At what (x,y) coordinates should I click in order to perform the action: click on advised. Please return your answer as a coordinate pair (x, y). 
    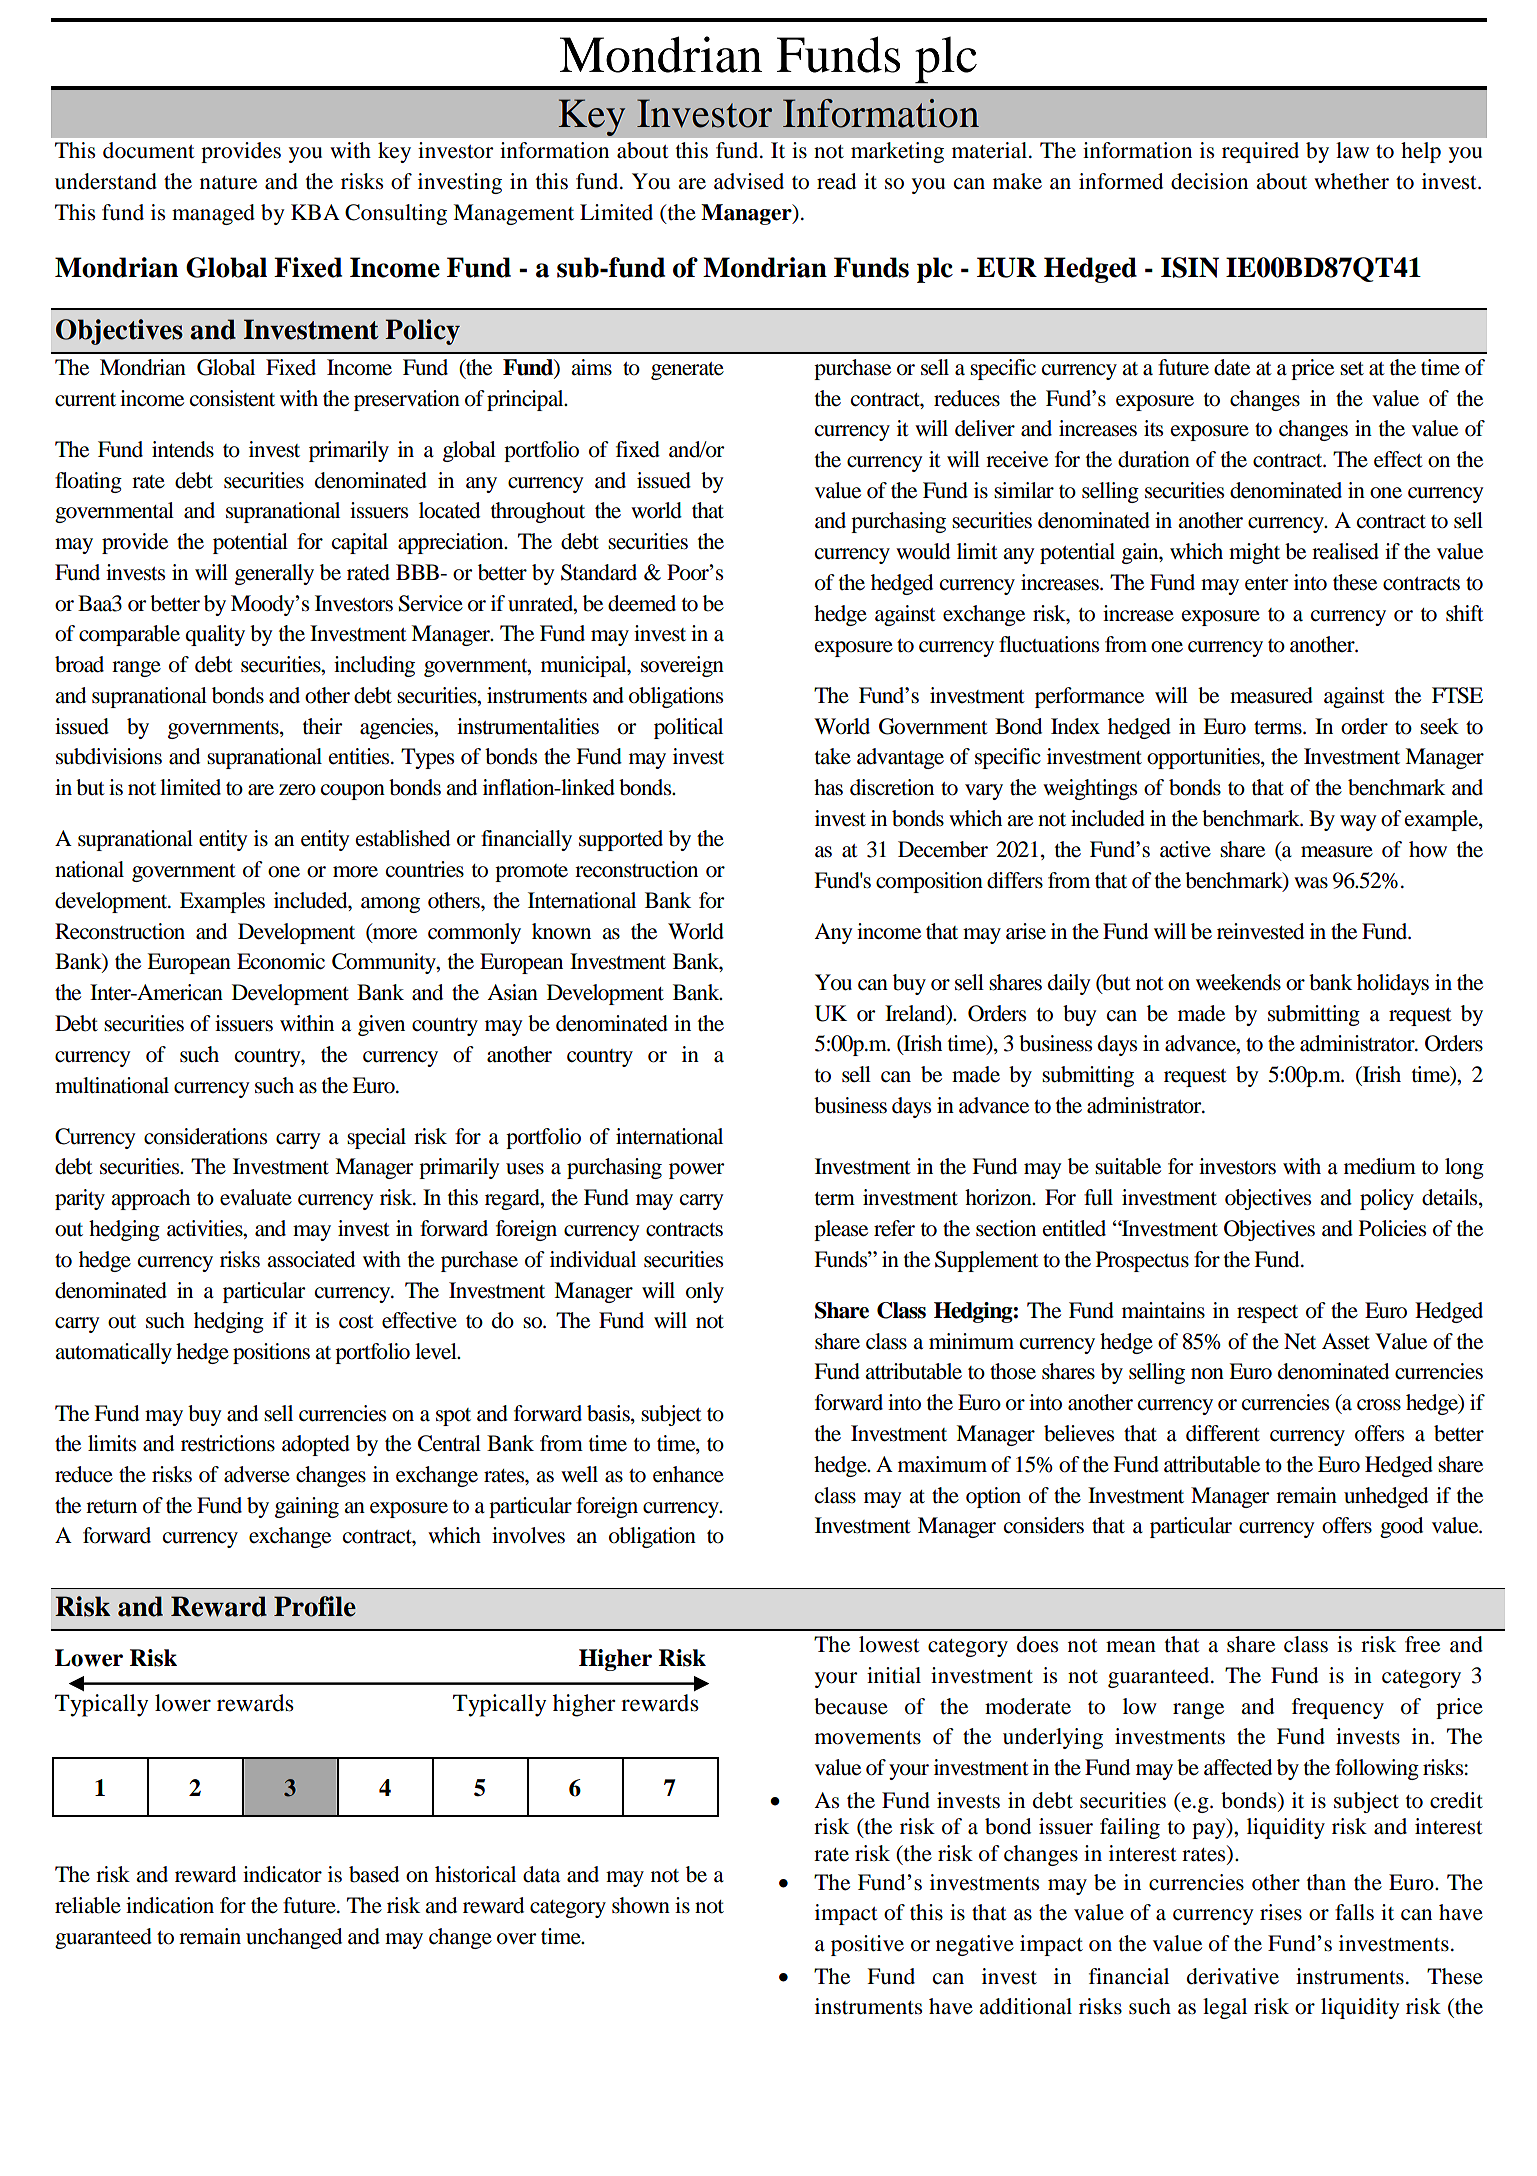
    Looking at the image, I should click on (749, 181).
